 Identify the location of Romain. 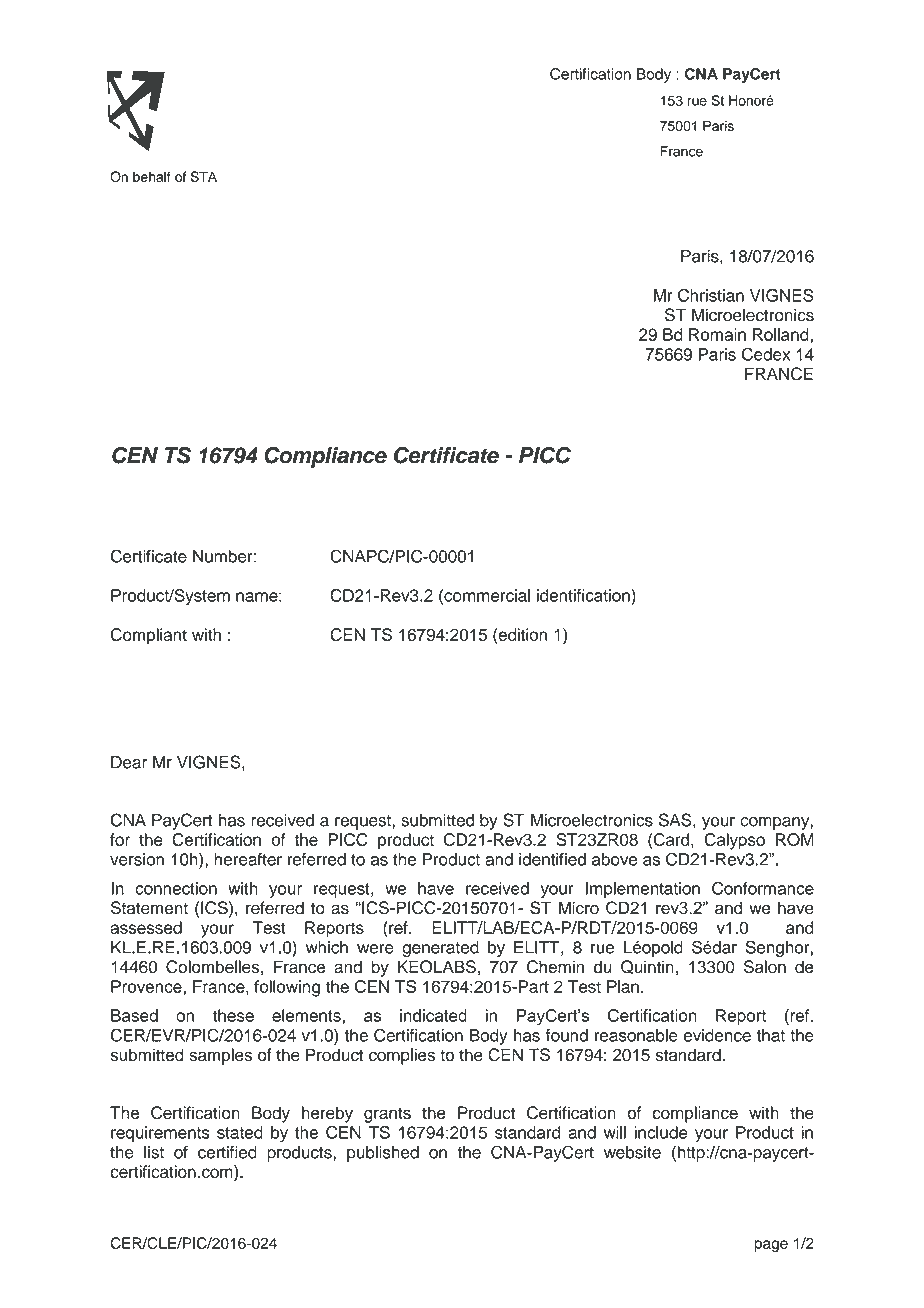
(717, 334).
